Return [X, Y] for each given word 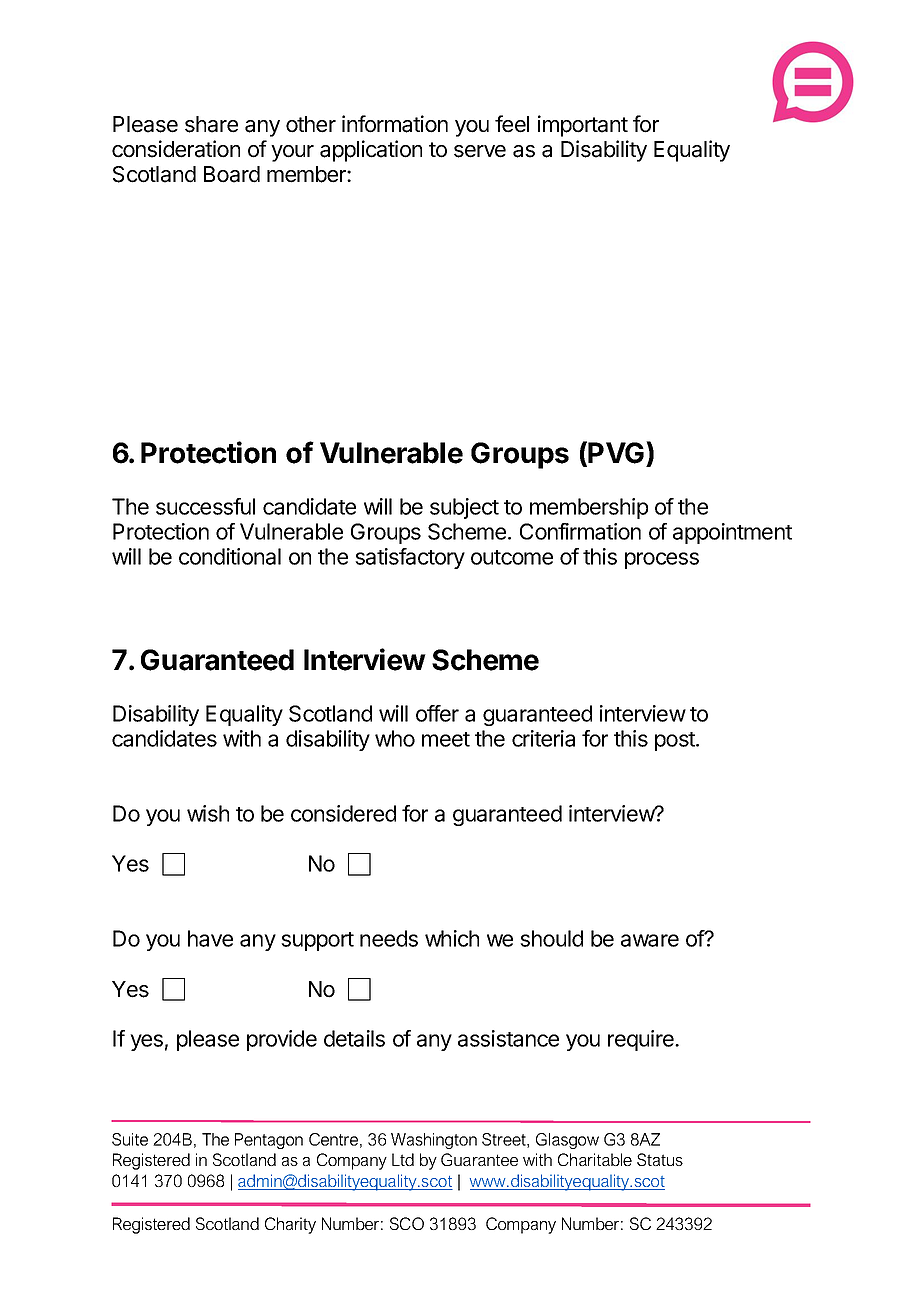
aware [650, 940]
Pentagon [269, 1141]
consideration [176, 149]
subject [464, 508]
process [662, 560]
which [452, 938]
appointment [732, 533]
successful [205, 506]
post [676, 741]
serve [480, 151]
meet [446, 739]
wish [208, 813]
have [210, 938]
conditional [230, 556]
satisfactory [410, 558]
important [583, 126]
